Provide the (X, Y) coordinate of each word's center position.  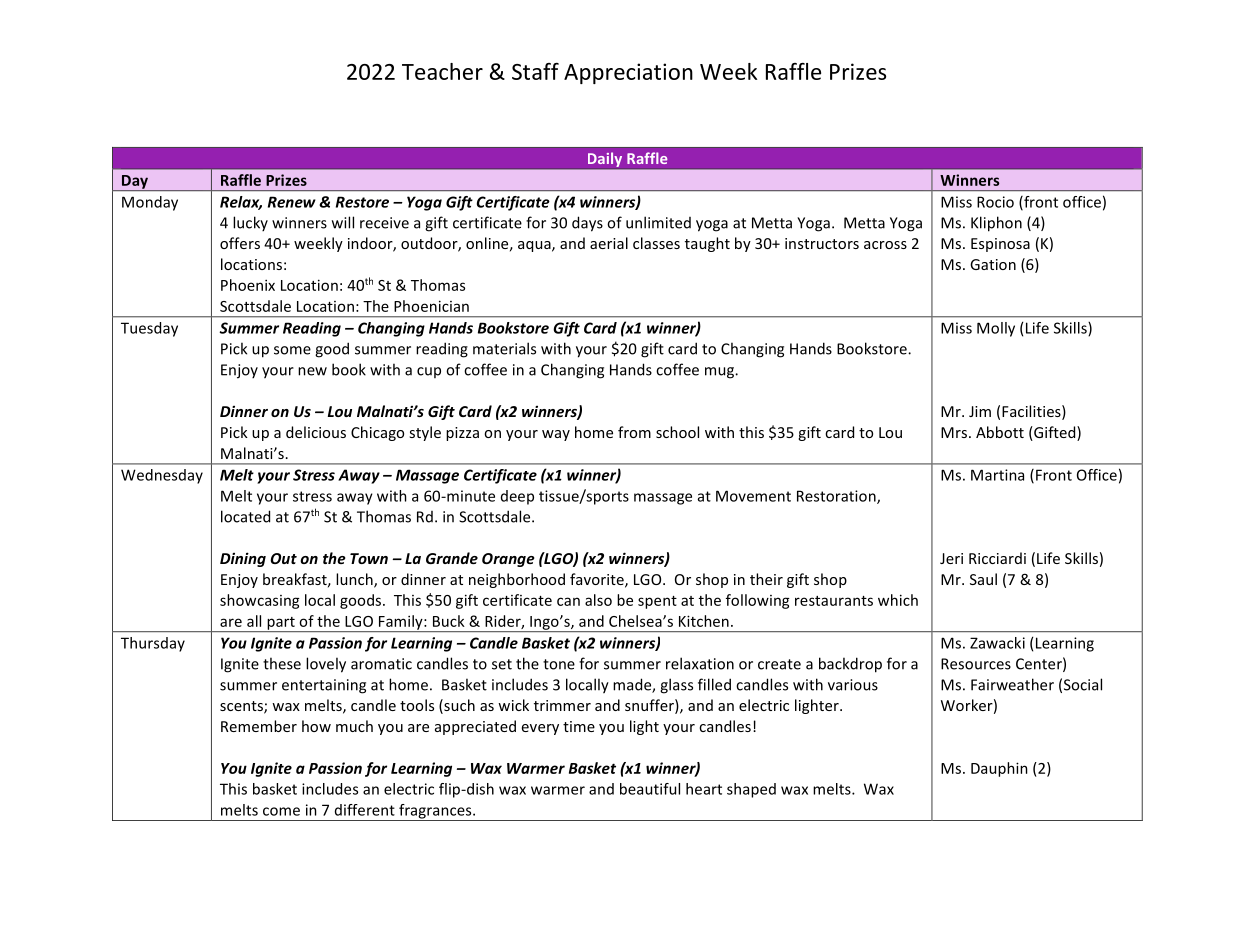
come (281, 811)
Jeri (951, 558)
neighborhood (517, 580)
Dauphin (999, 769)
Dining (243, 559)
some (292, 350)
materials (504, 348)
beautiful (650, 789)
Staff (535, 71)
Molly (996, 329)
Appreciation (628, 73)
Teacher (442, 71)
